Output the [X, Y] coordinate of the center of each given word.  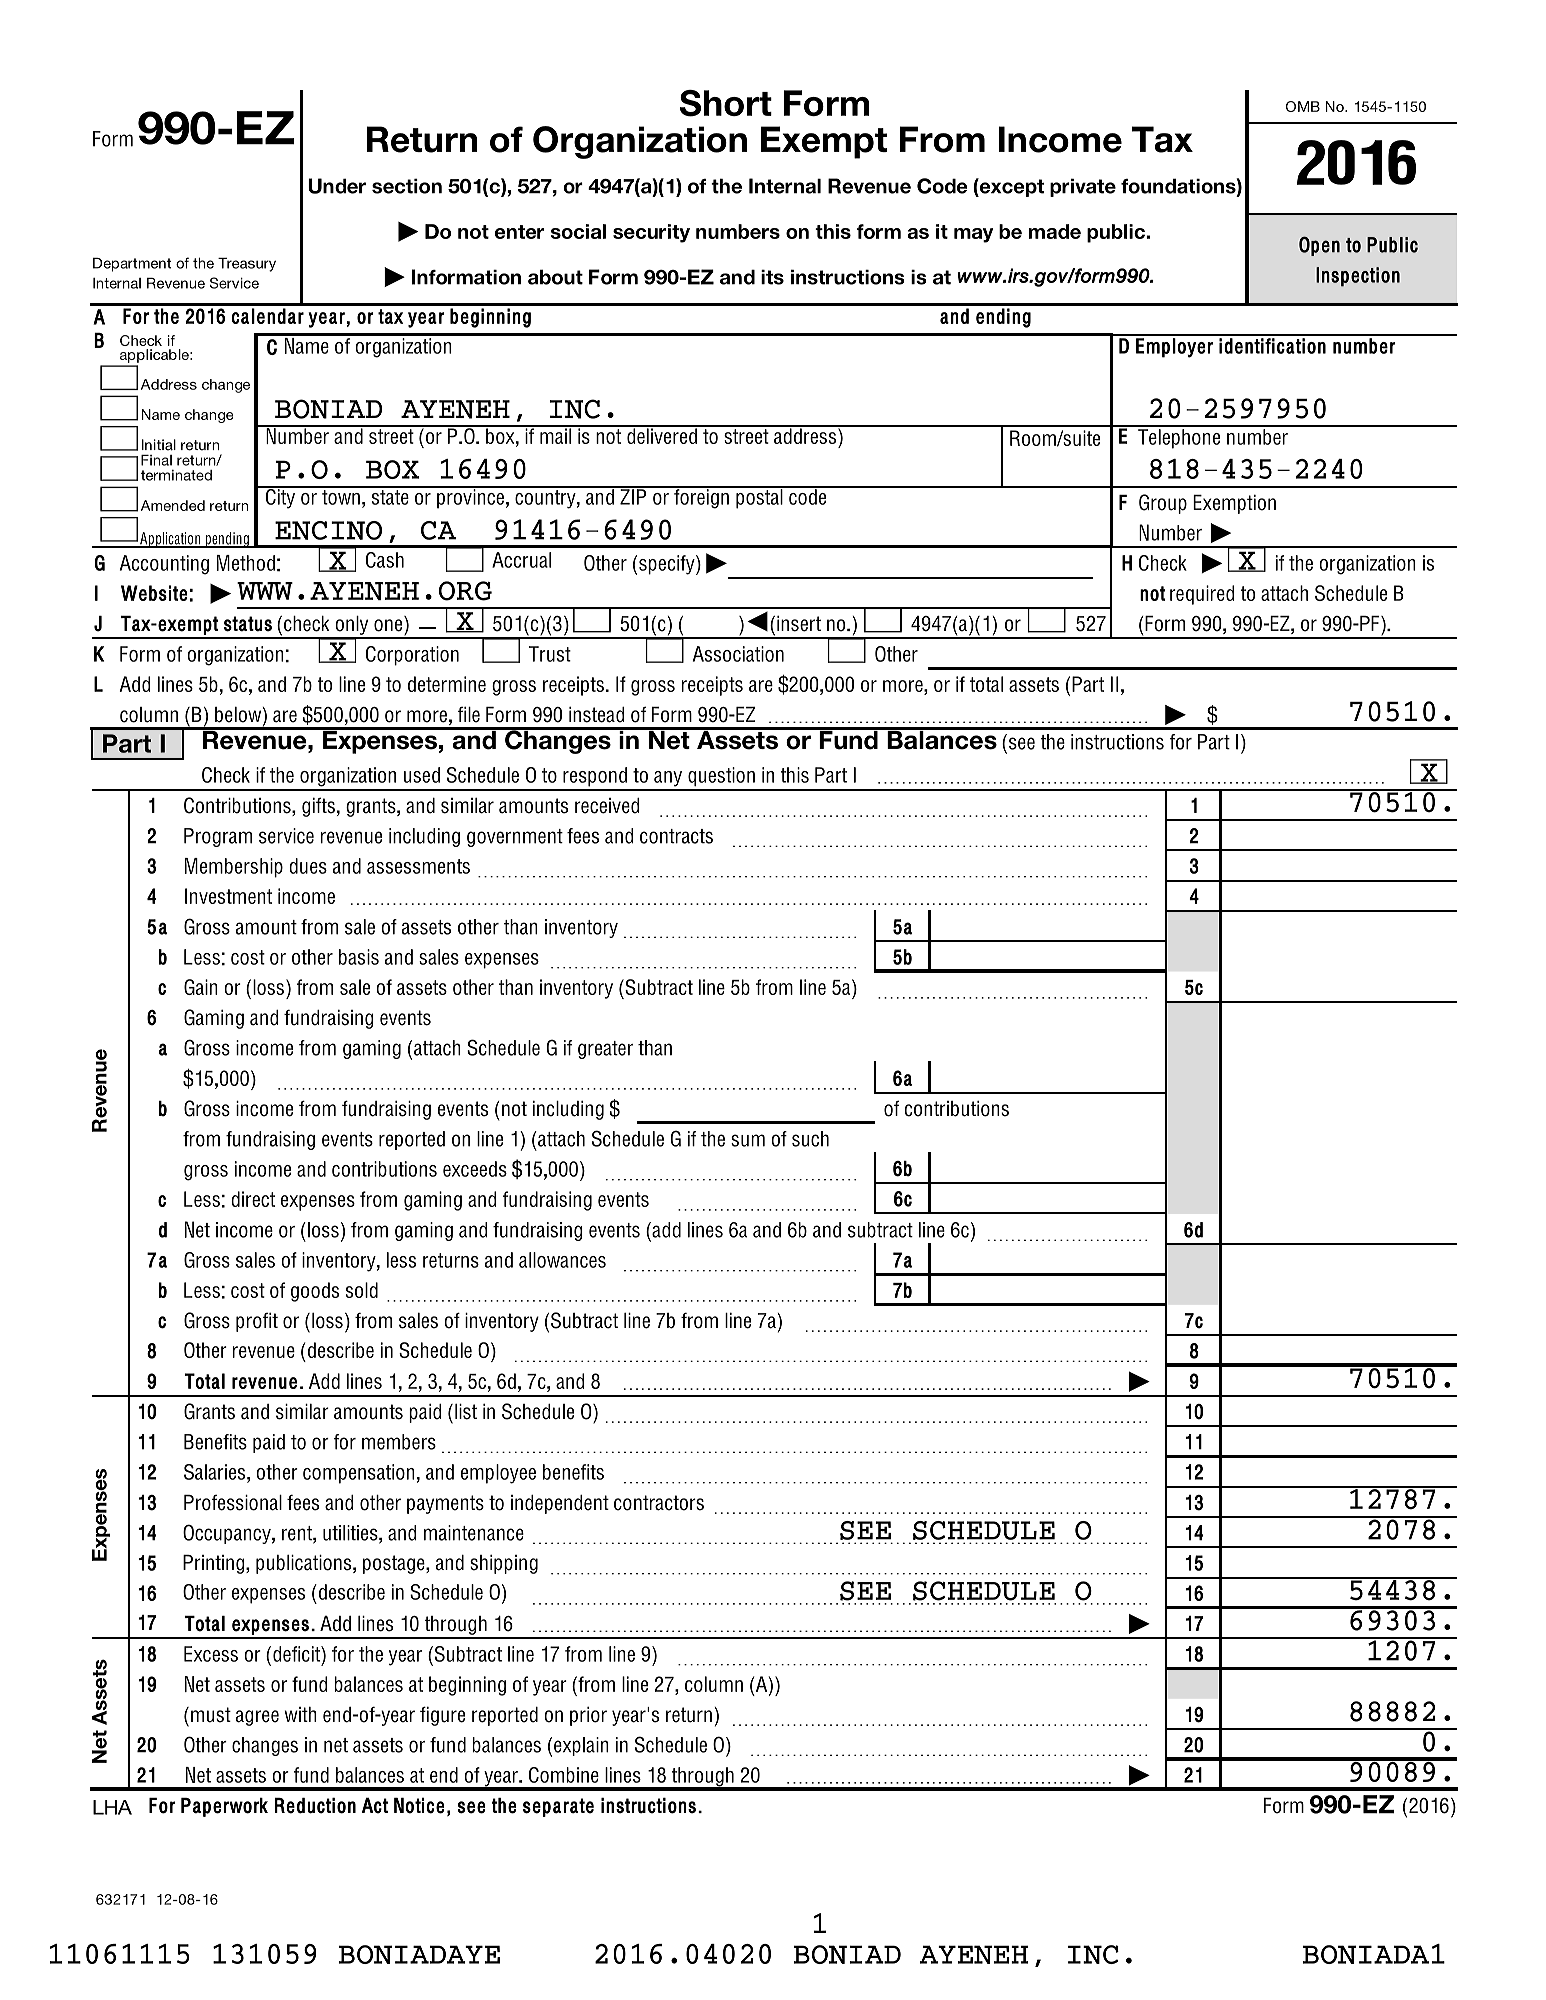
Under [337, 186]
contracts [676, 836]
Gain [201, 987]
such [810, 1139]
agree [257, 1718]
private [1083, 187]
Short [726, 103]
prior [588, 1716]
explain [581, 1746]
